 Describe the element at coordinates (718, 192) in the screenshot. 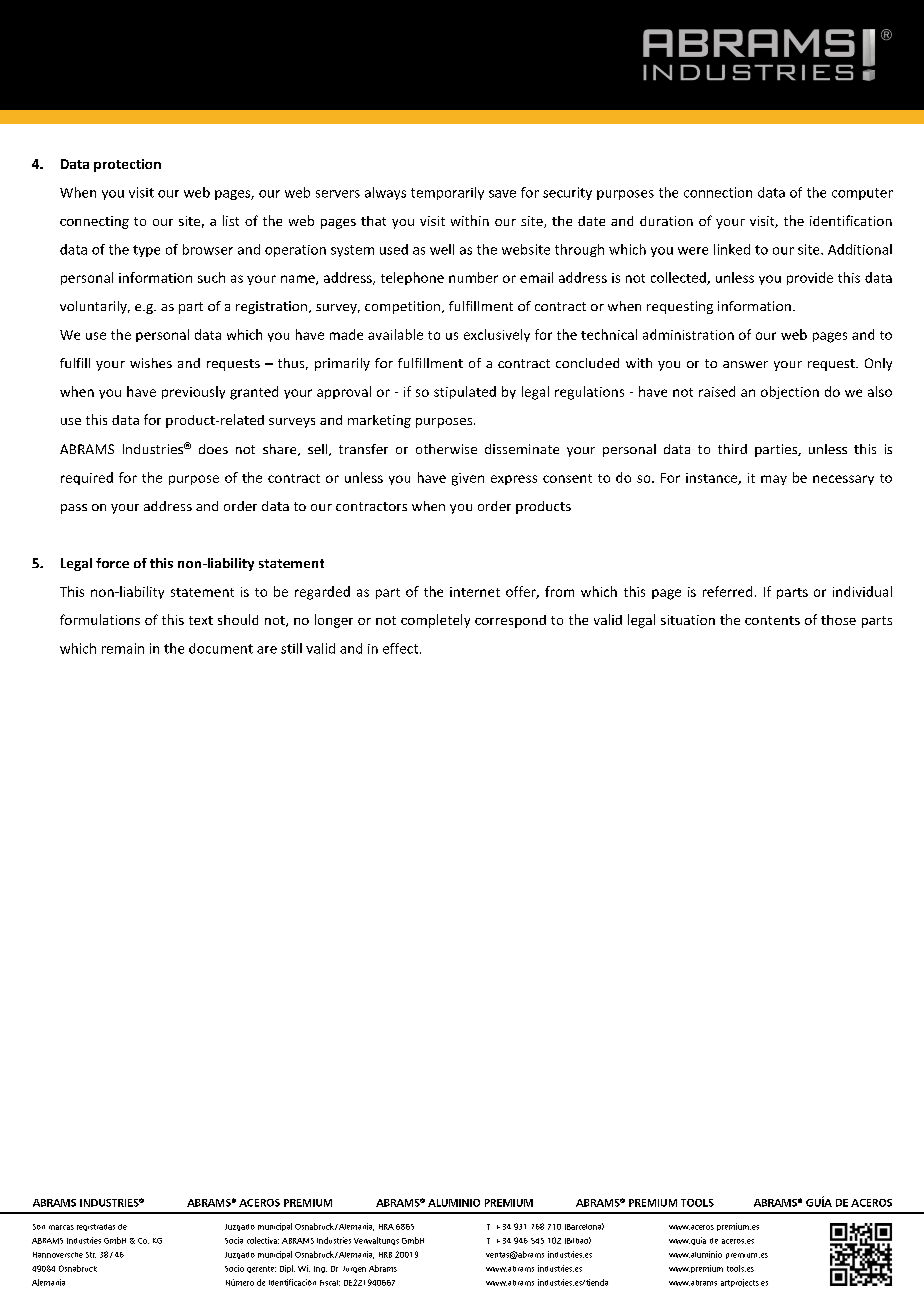

I see `connection` at that location.
